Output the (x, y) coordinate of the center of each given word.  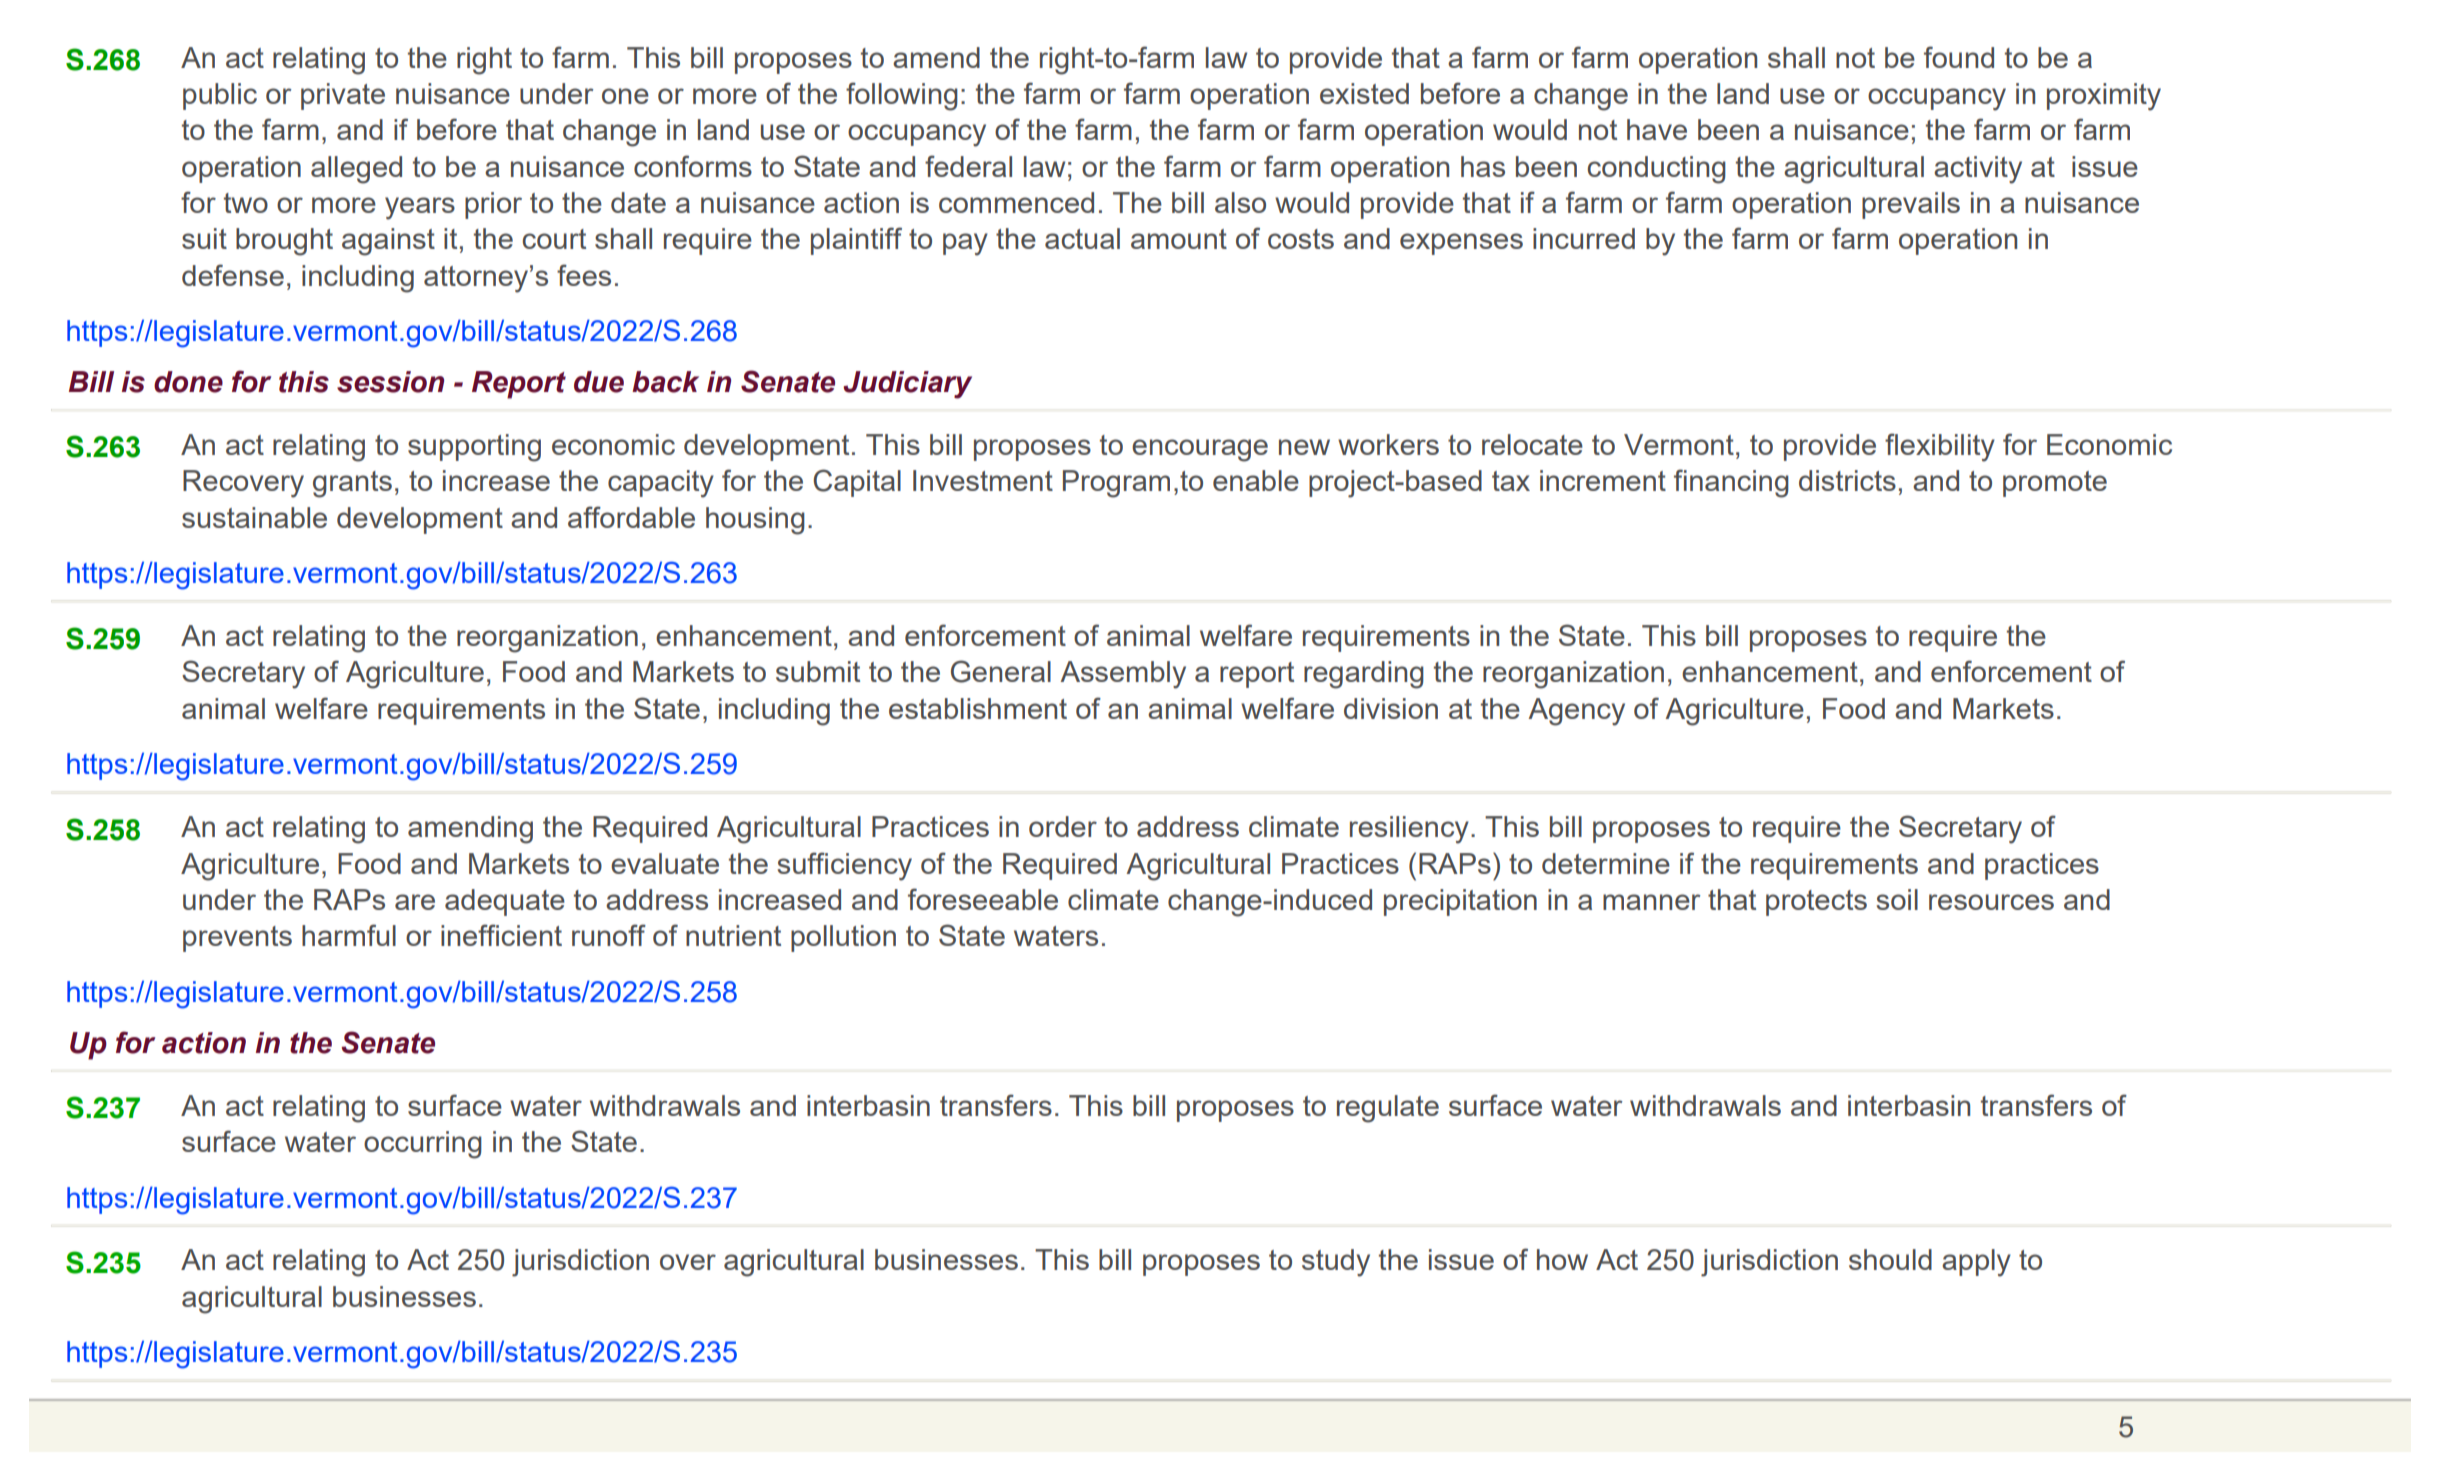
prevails (1911, 205)
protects (1816, 903)
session (390, 382)
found (1959, 57)
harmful (349, 935)
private (343, 96)
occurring (423, 1145)
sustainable (254, 517)
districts (1847, 480)
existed (1364, 93)
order (1063, 826)
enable (1256, 480)
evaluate (665, 863)
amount (1179, 239)
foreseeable (983, 899)
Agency (1576, 712)
